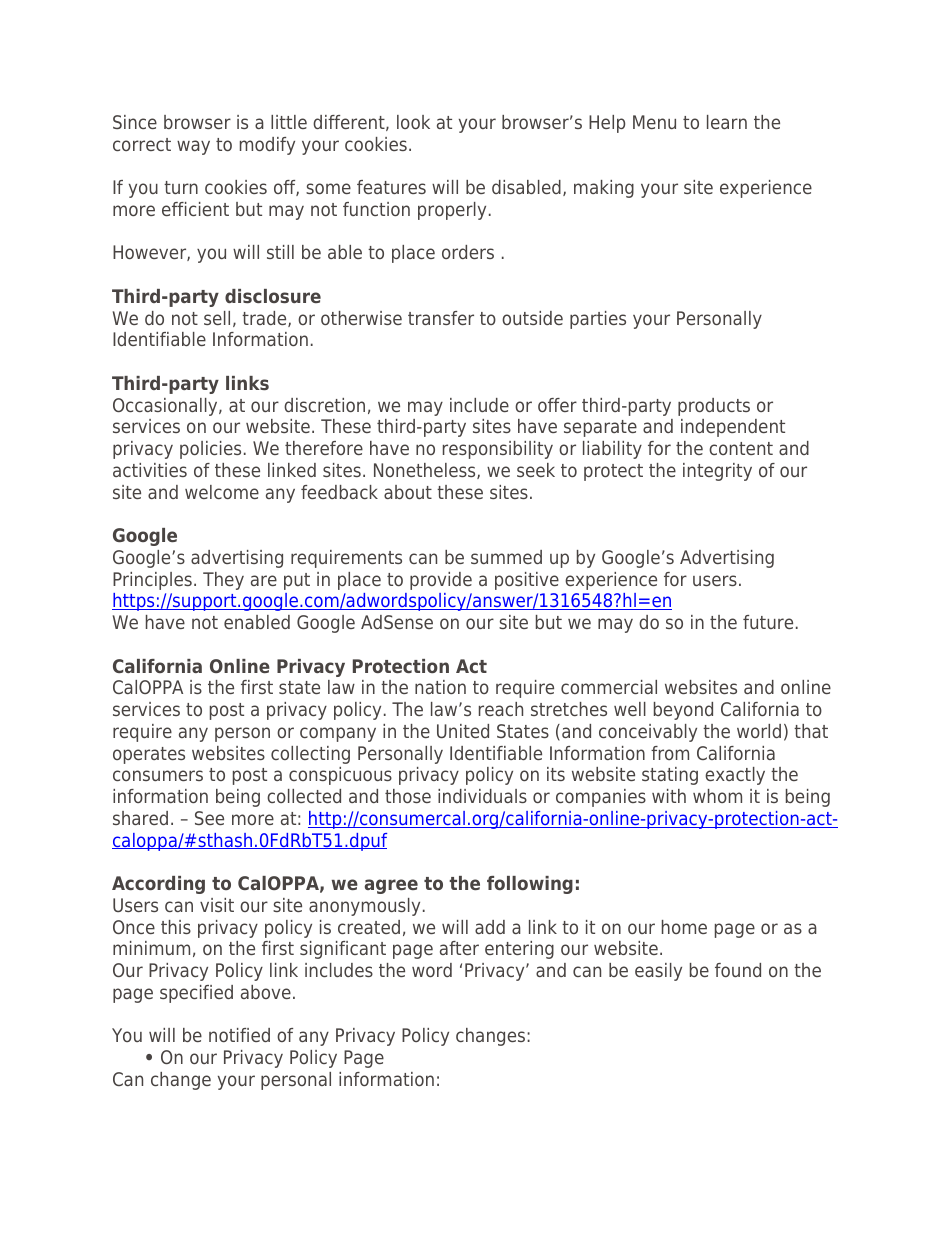  Describe the element at coordinates (149, 755) in the document. I see `operates` at that location.
